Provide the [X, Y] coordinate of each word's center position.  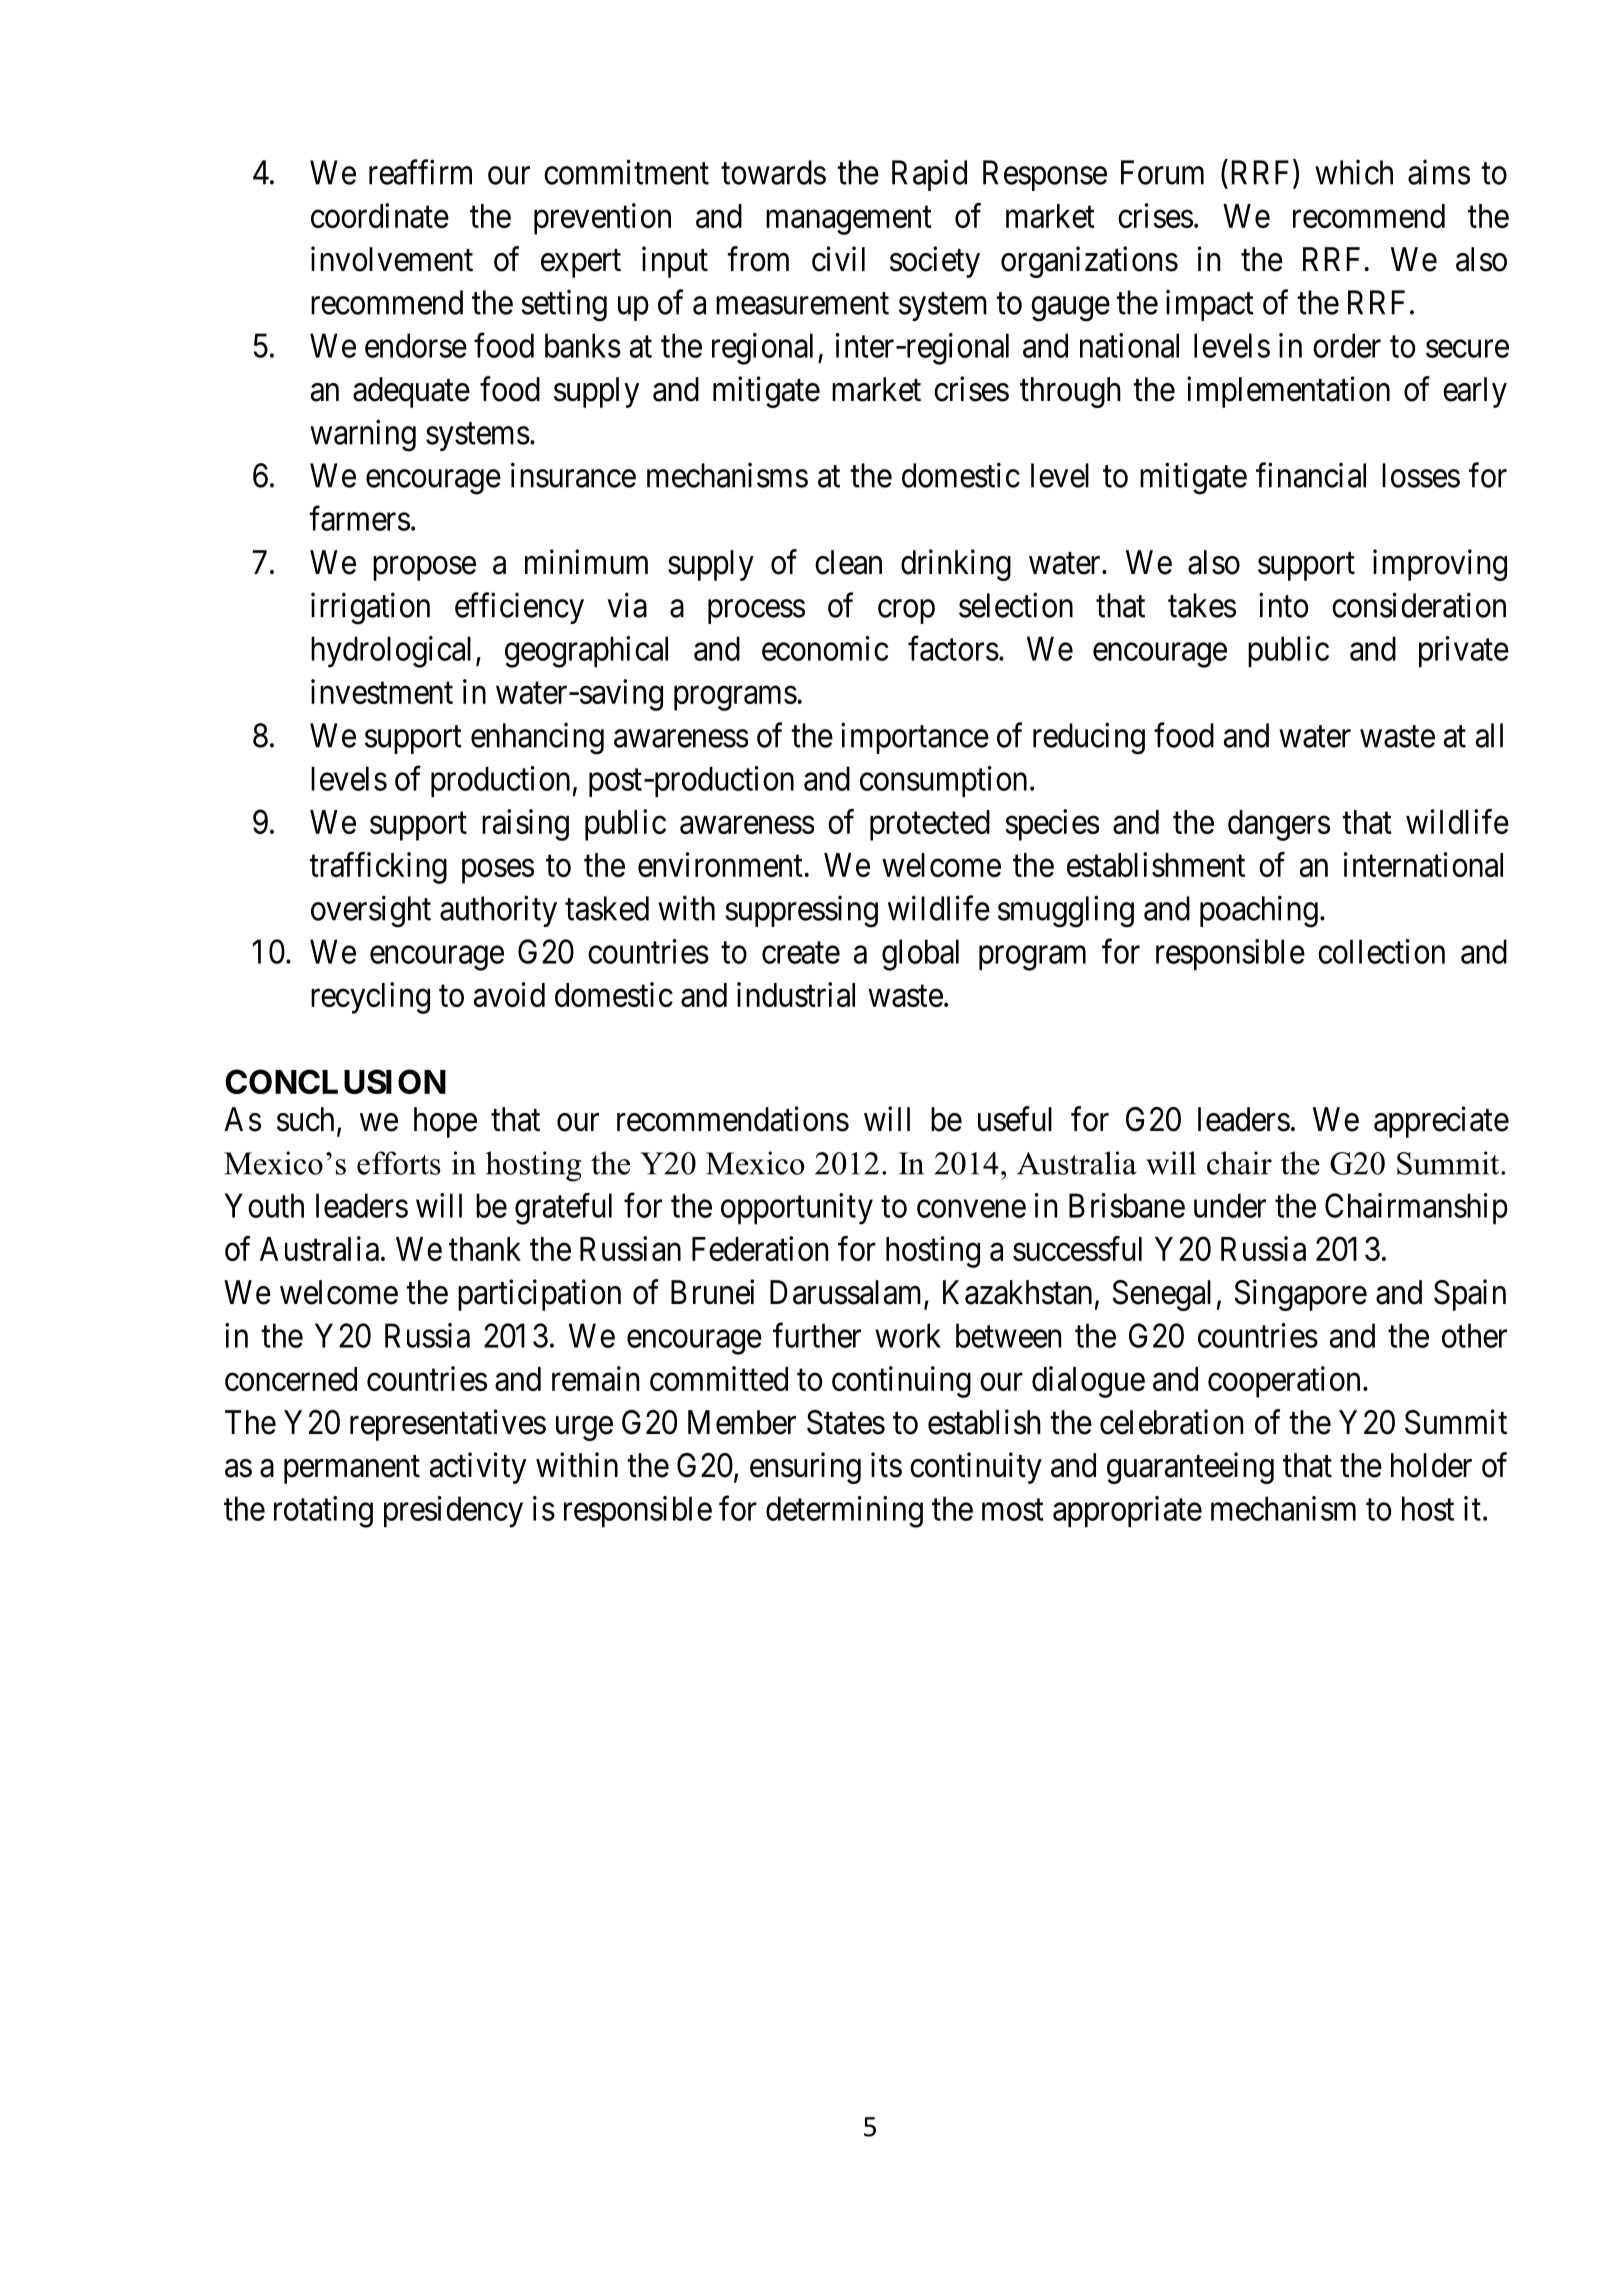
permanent [352, 1470]
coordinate [380, 215]
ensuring [805, 1468]
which [1354, 172]
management [849, 220]
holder [1431, 1465]
